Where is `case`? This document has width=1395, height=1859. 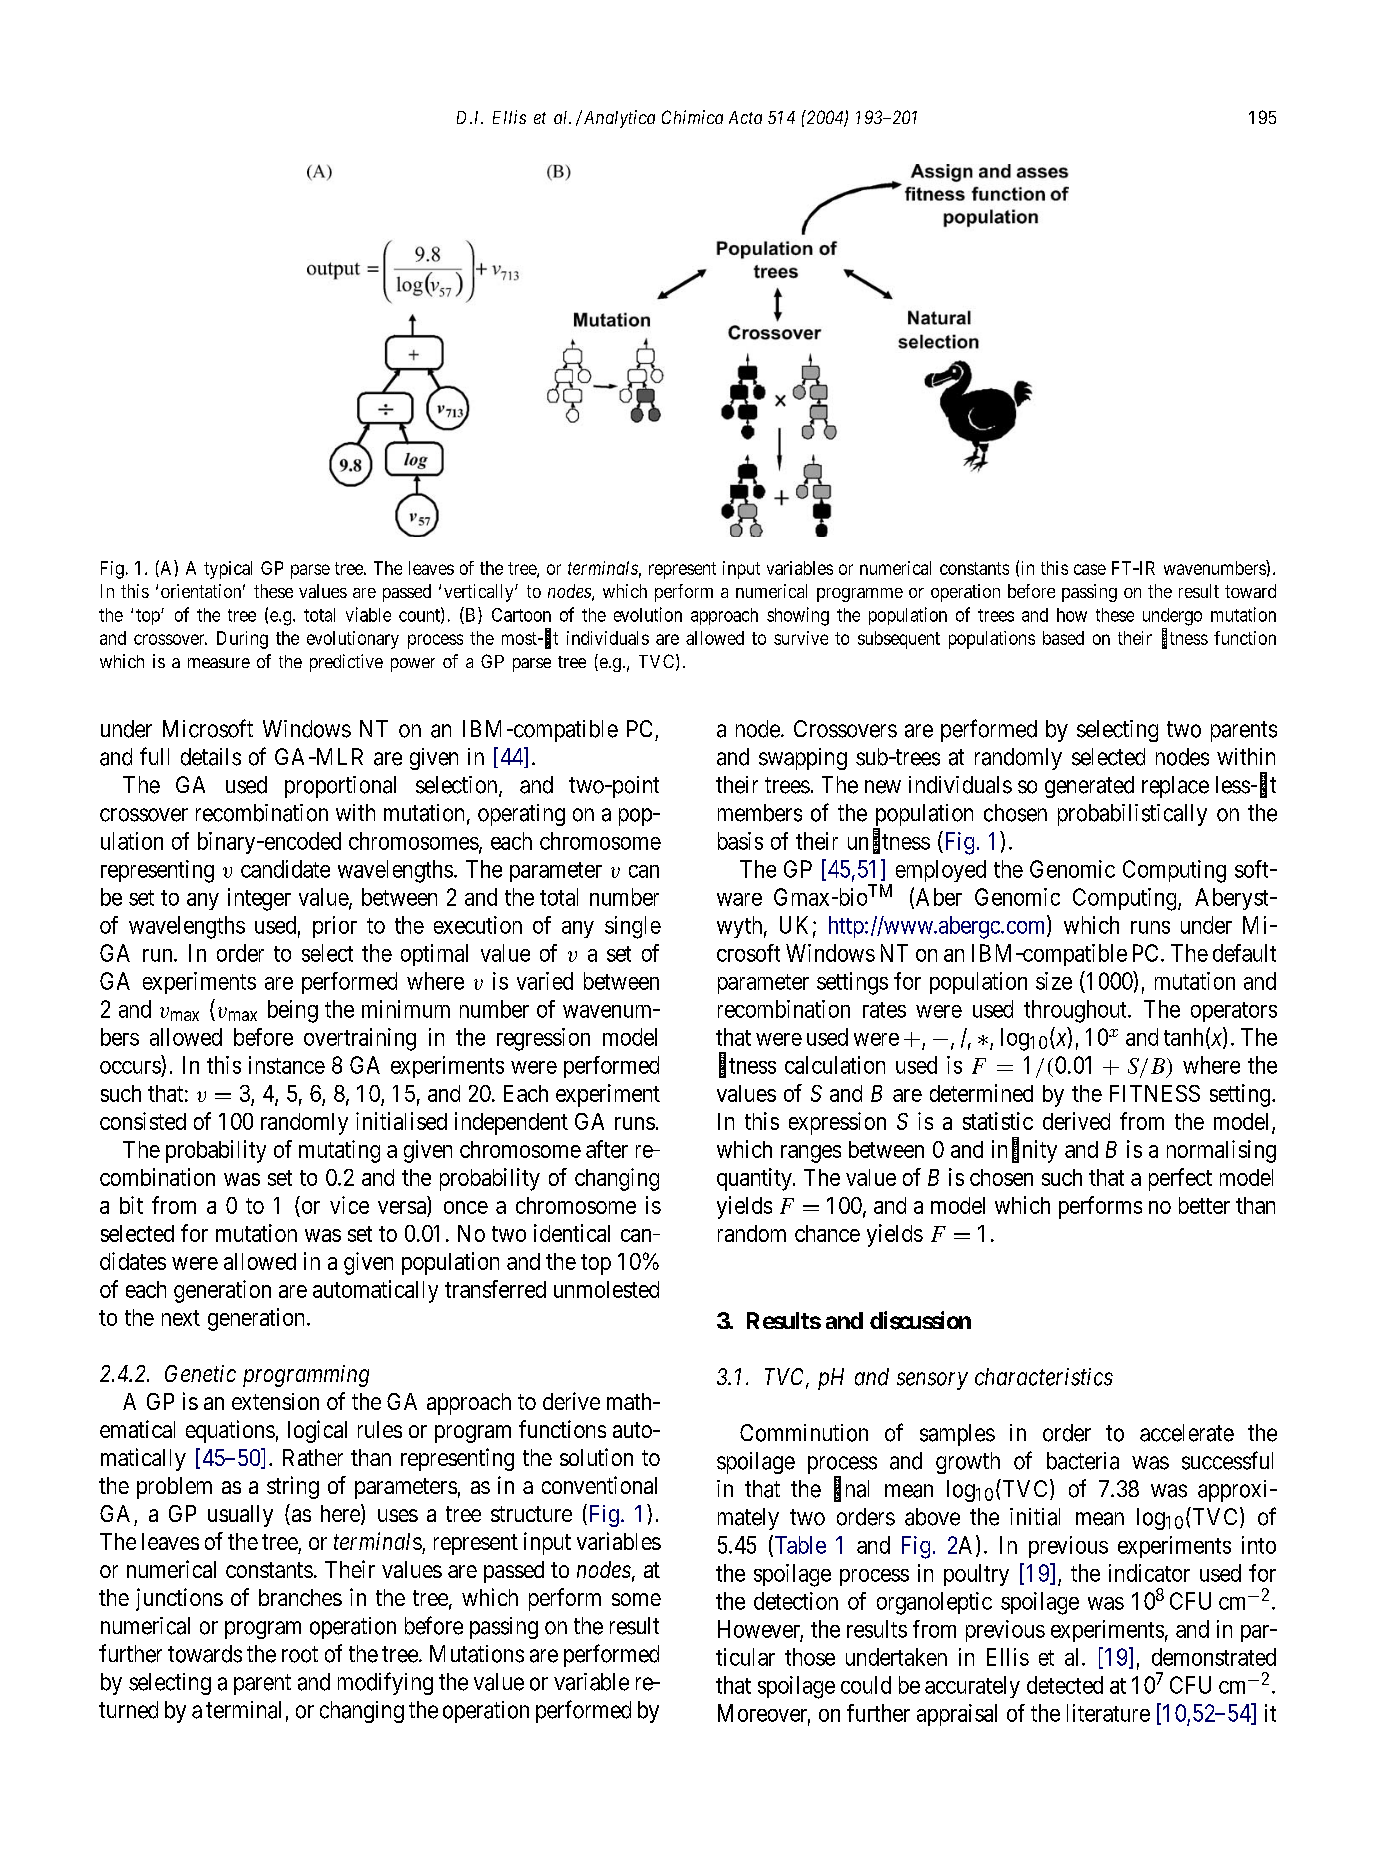
case is located at coordinates (1090, 569).
